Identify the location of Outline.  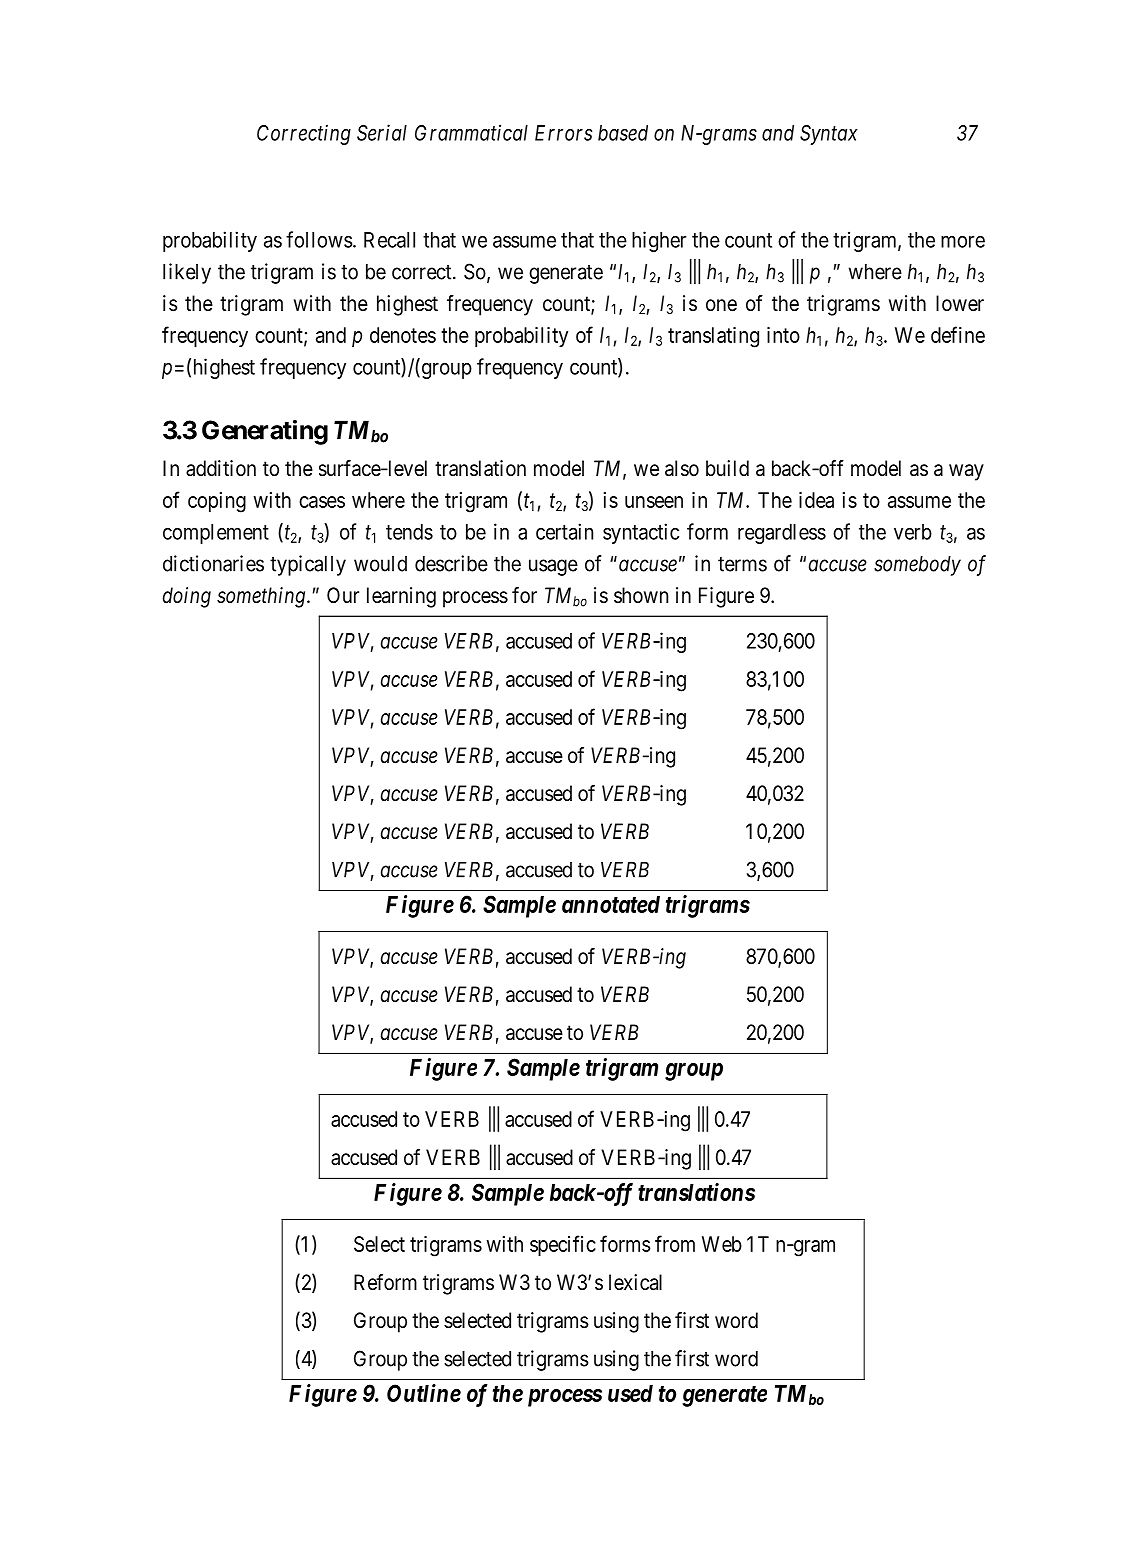
(424, 1393).
